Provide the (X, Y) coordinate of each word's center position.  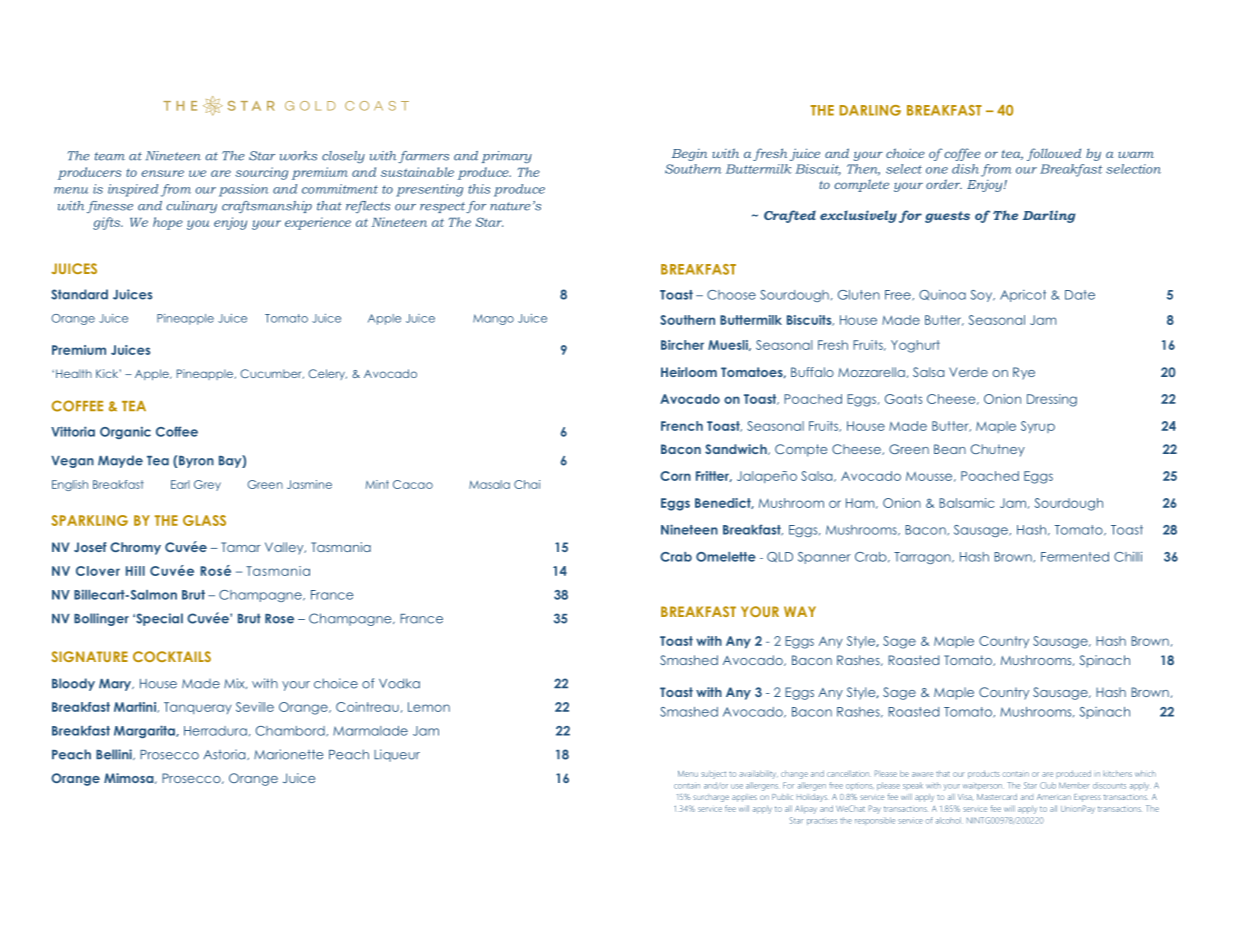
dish (965, 169)
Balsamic (967, 503)
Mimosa (130, 778)
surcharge (711, 798)
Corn (675, 476)
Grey (207, 485)
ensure (162, 173)
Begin (689, 155)
